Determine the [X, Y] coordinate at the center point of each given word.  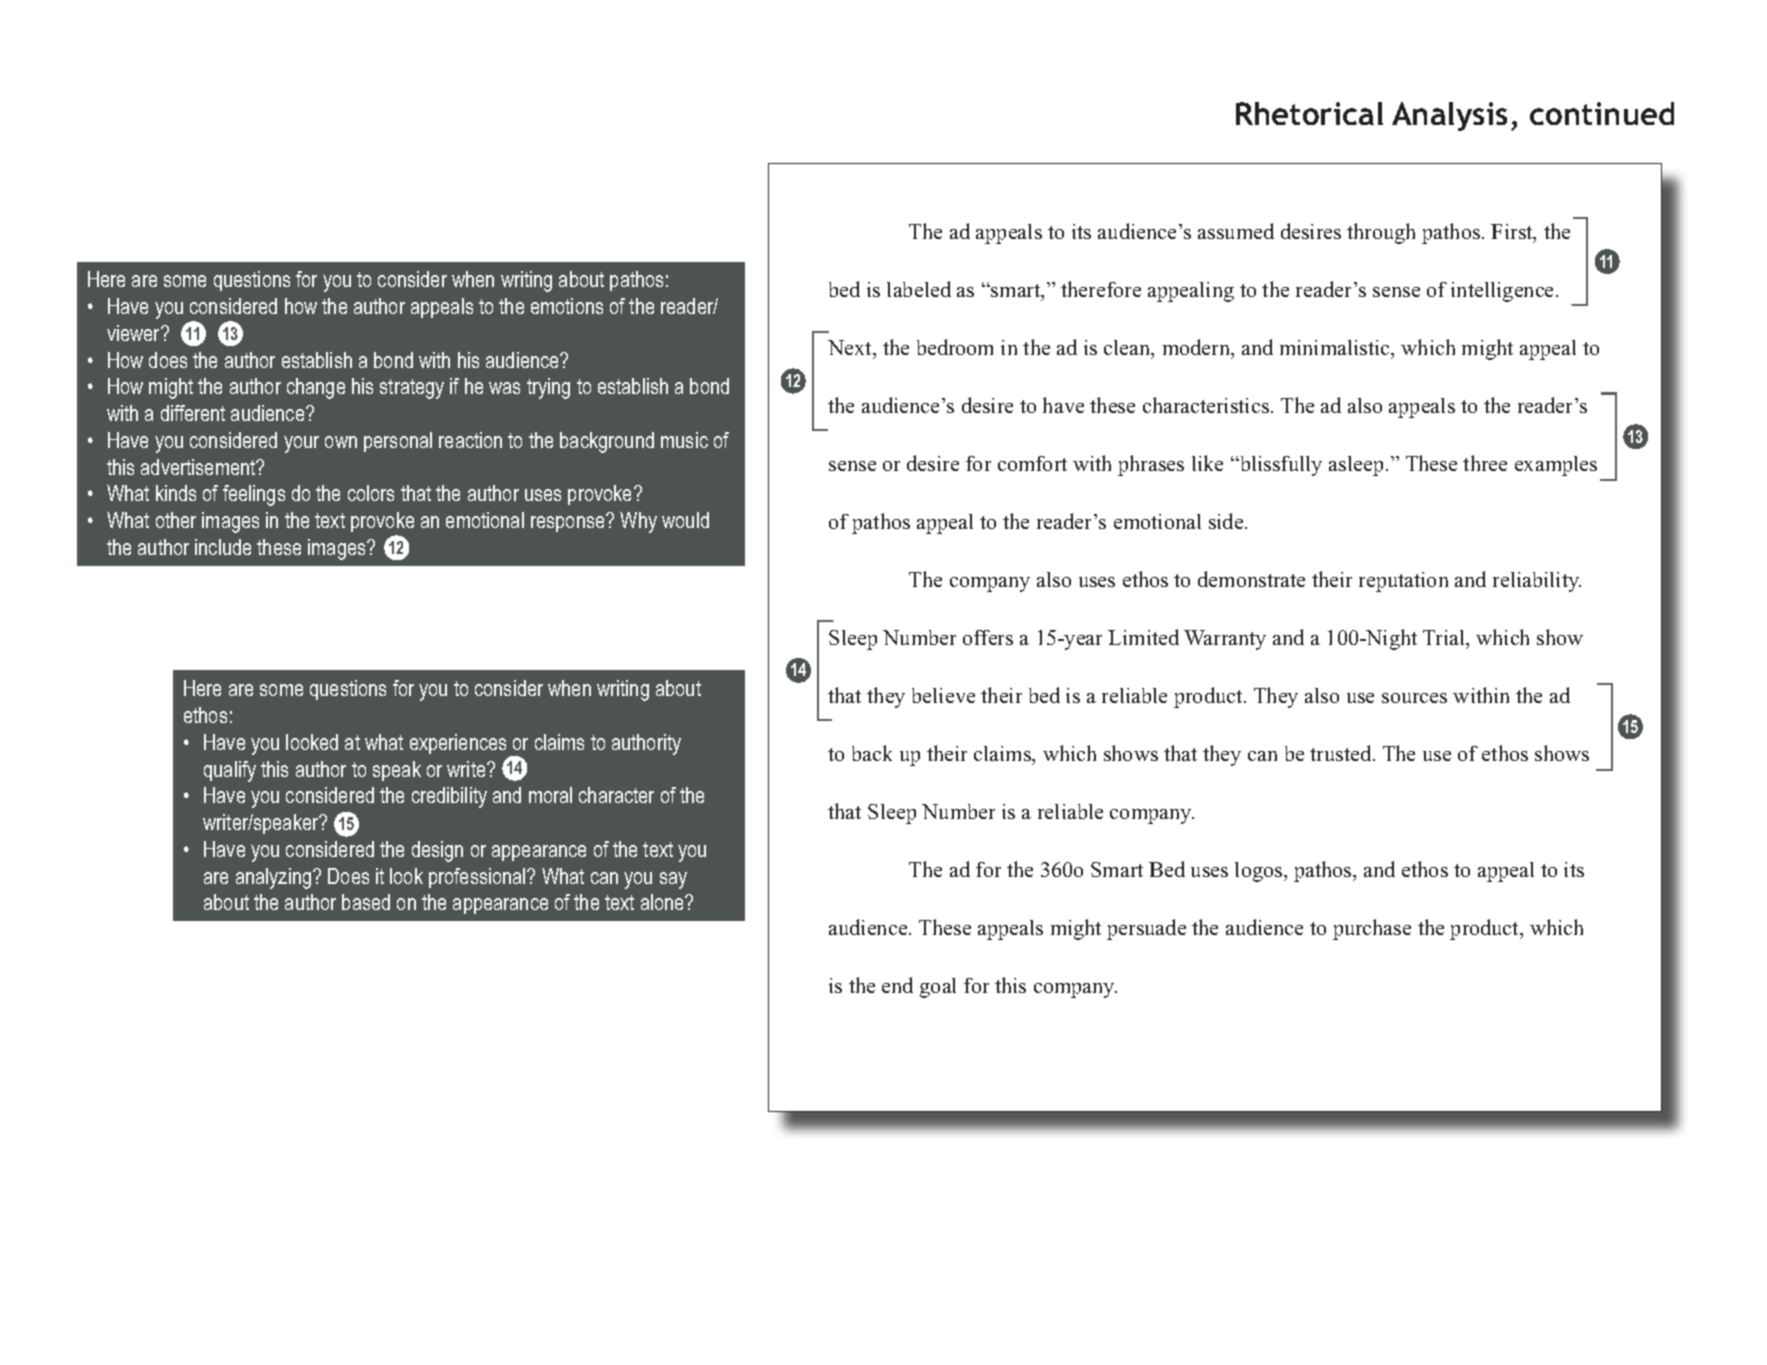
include [223, 547]
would [685, 520]
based [366, 902]
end [897, 985]
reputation [1403, 582]
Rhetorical [1309, 113]
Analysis [1449, 116]
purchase [1372, 929]
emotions [567, 306]
